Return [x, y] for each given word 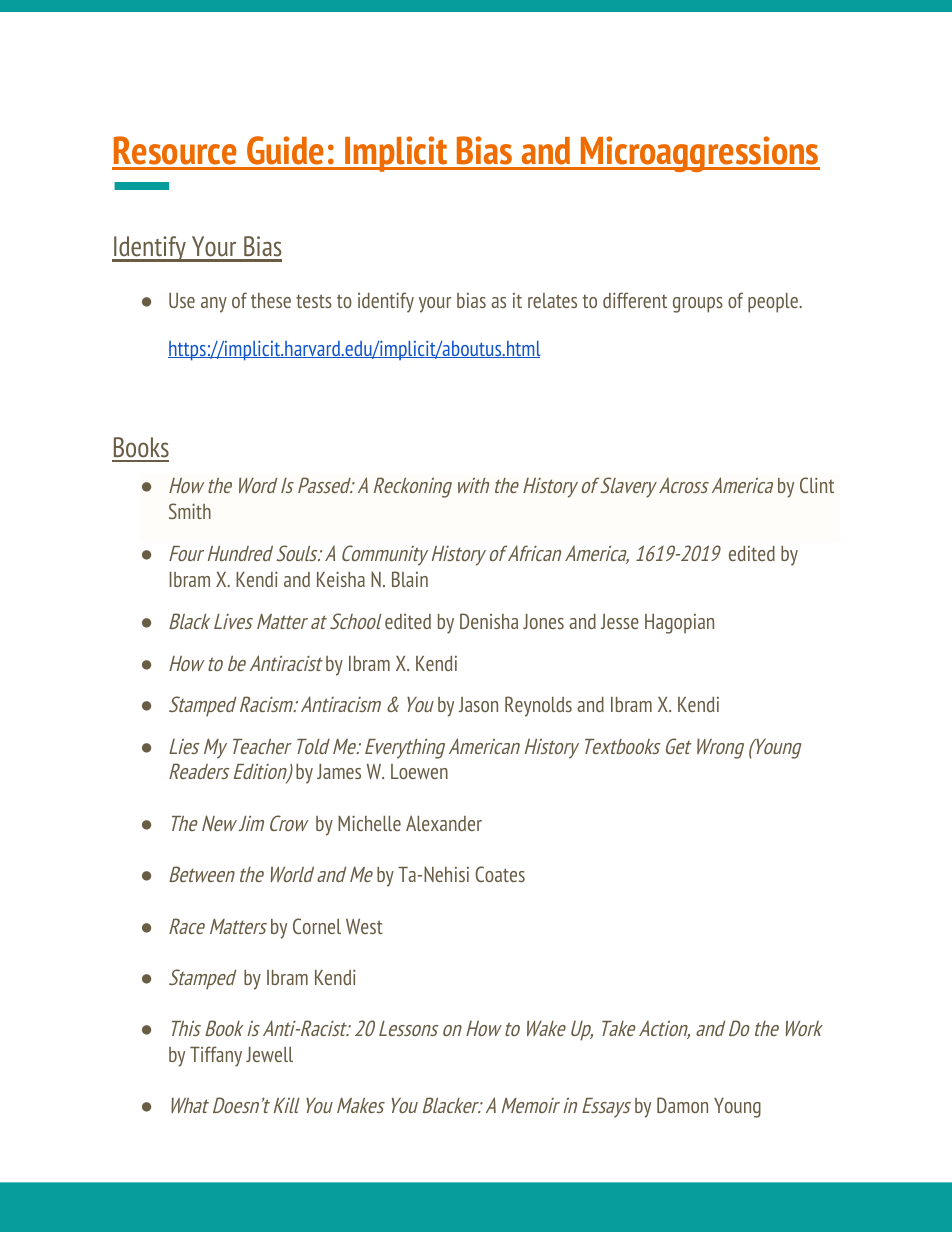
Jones [543, 621]
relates [552, 300]
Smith [190, 511]
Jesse [620, 621]
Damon [682, 1105]
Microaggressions [699, 154]
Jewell [269, 1054]
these [271, 300]
